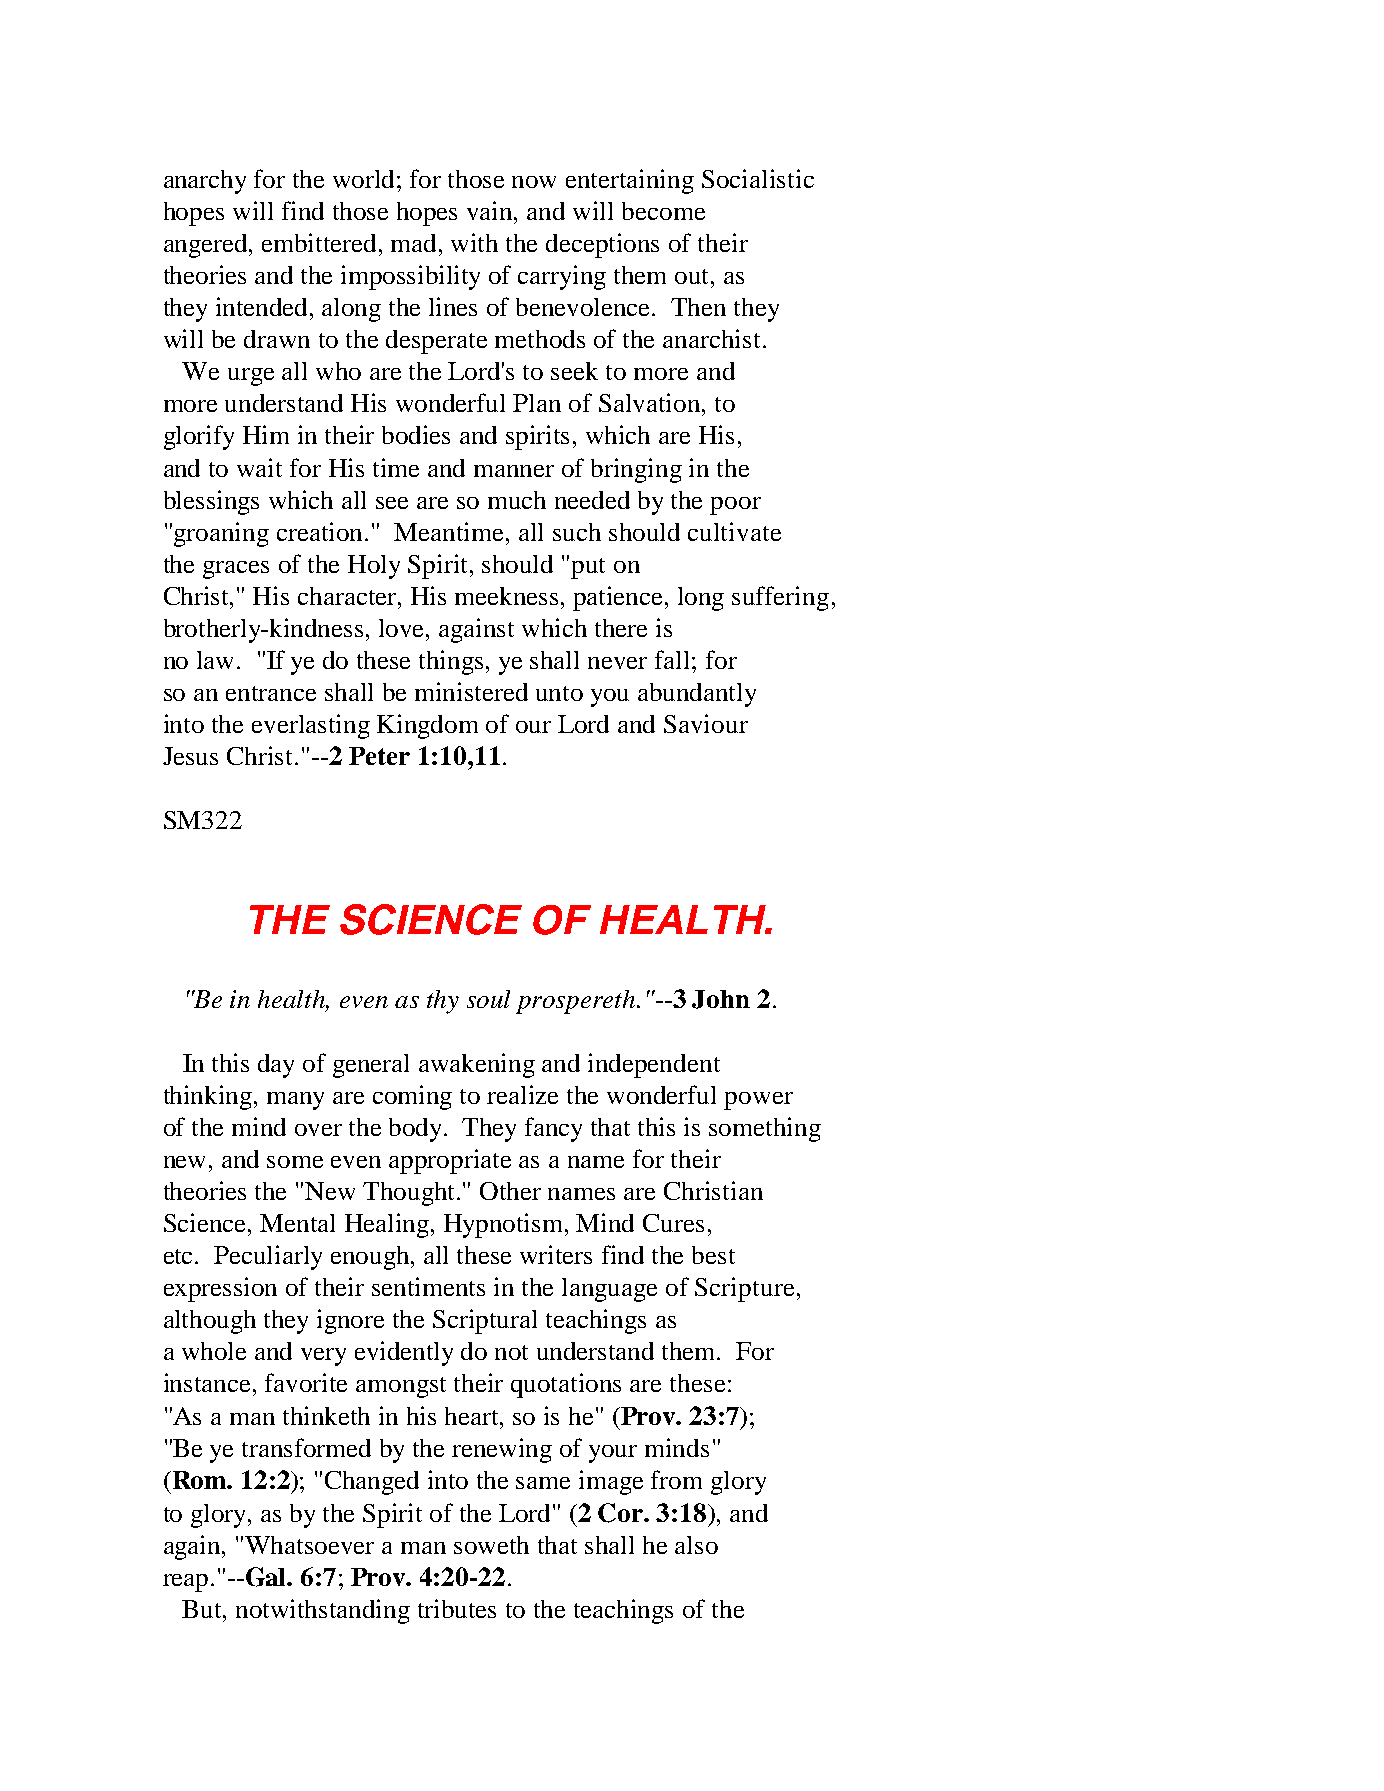 The width and height of the screenshot is (1384, 1791). I want to click on awakening, so click(477, 1065).
